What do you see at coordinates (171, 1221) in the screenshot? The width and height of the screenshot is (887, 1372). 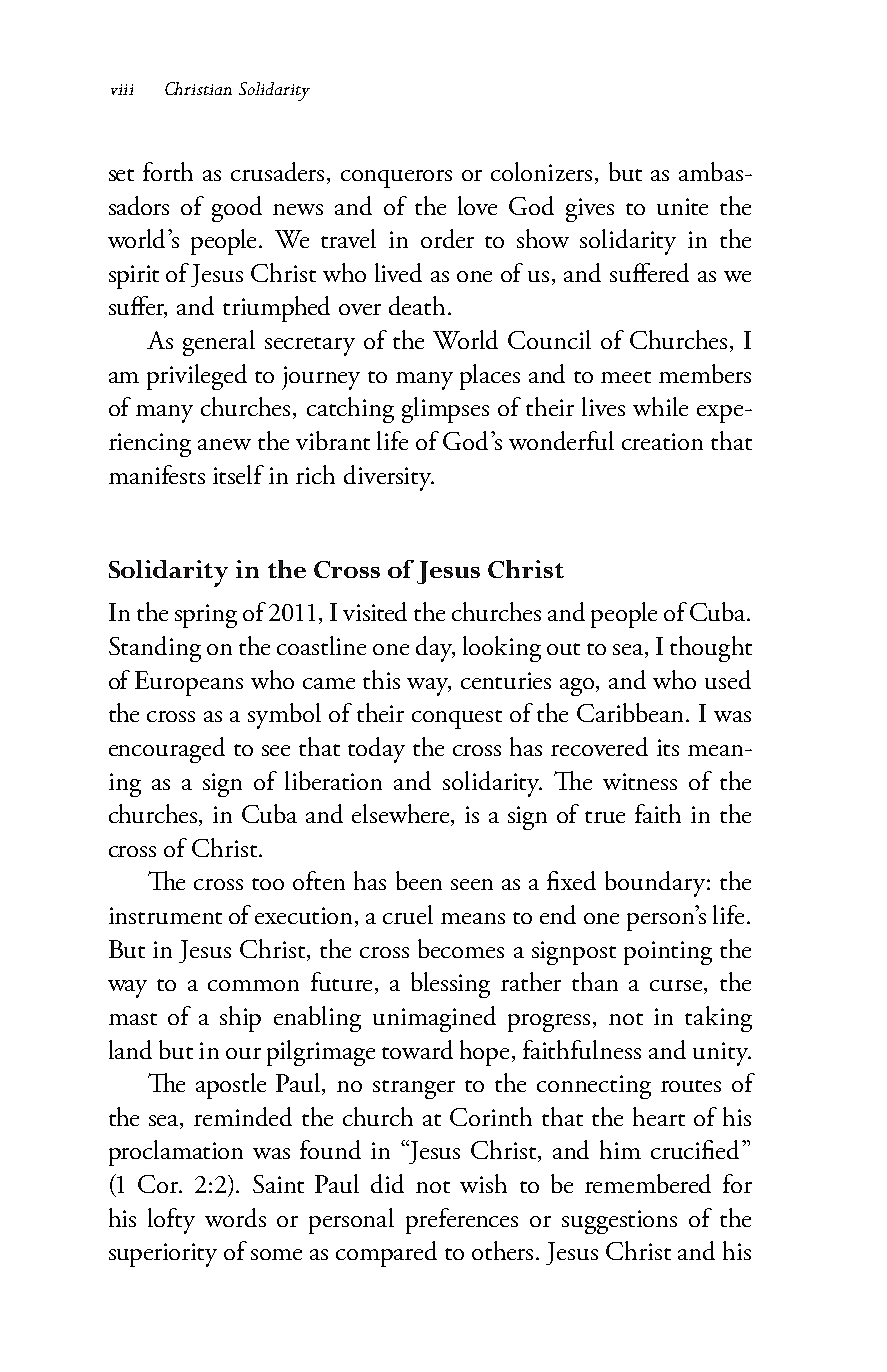 I see `lofty` at bounding box center [171, 1221].
